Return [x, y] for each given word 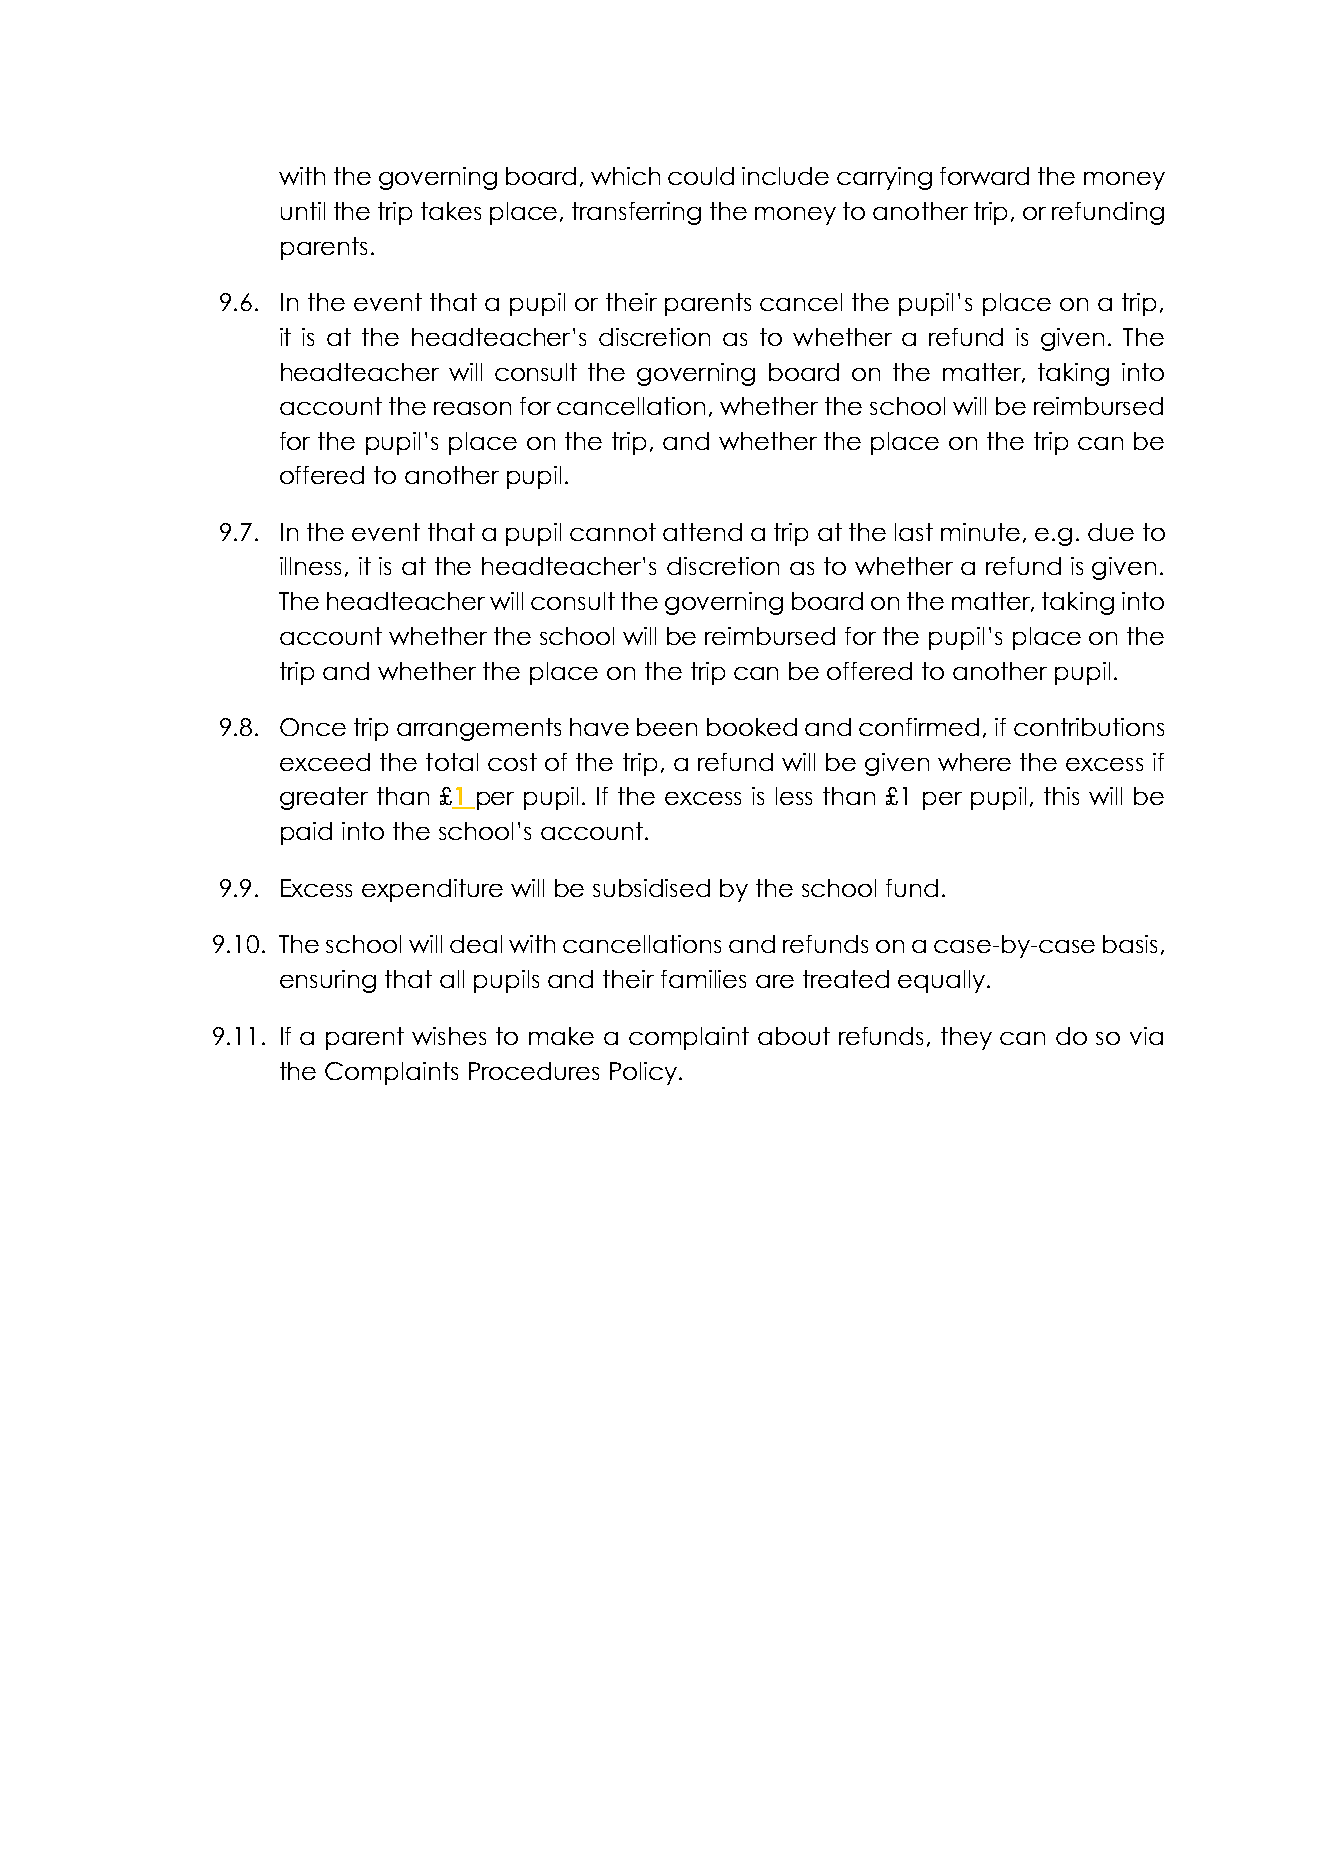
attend [702, 532]
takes [451, 211]
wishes [449, 1036]
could [701, 176]
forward [984, 176]
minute [980, 532]
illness [310, 566]
